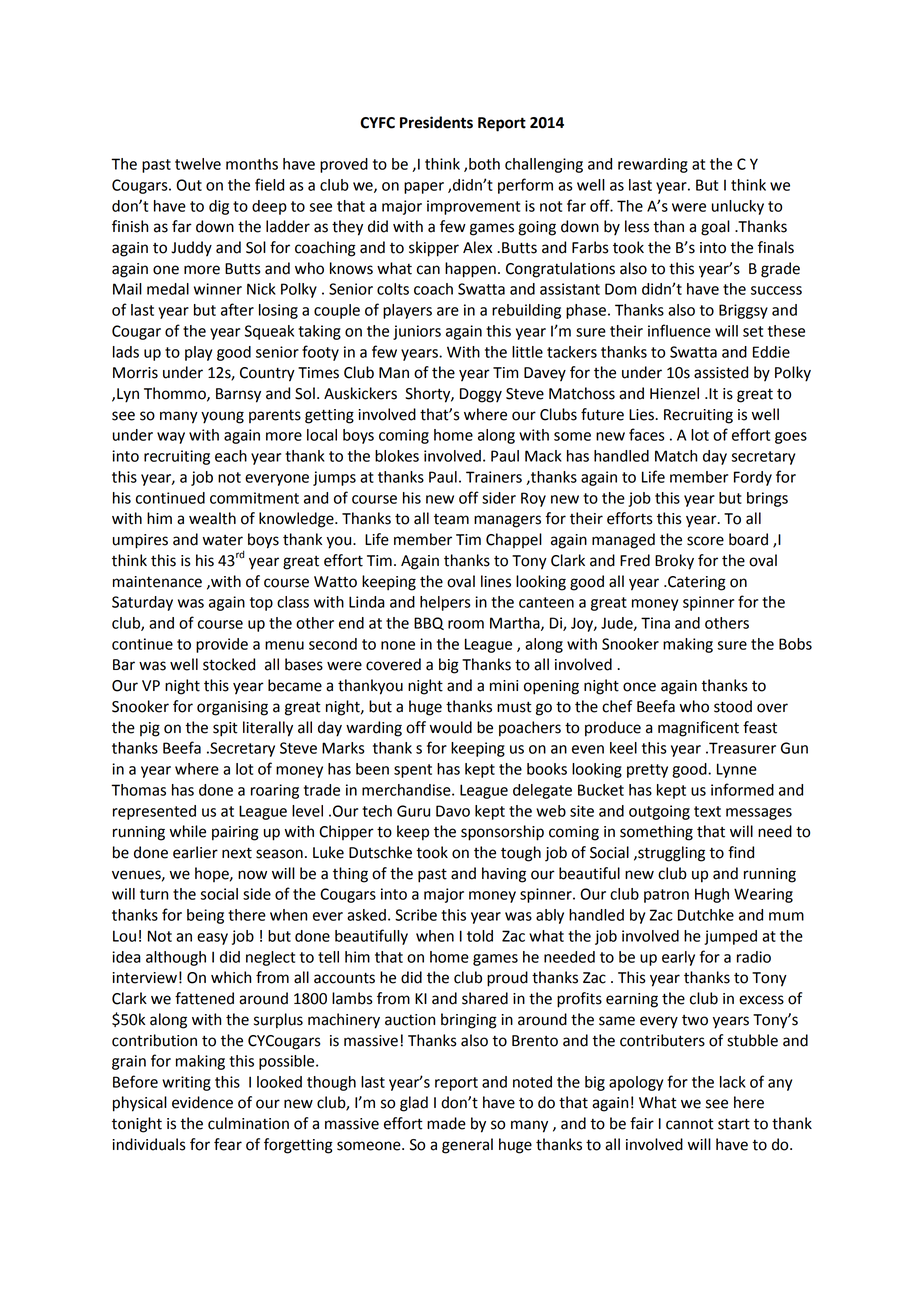 The height and width of the screenshot is (1308, 924). Describe the element at coordinates (767, 499) in the screenshot. I see `brings` at that location.
